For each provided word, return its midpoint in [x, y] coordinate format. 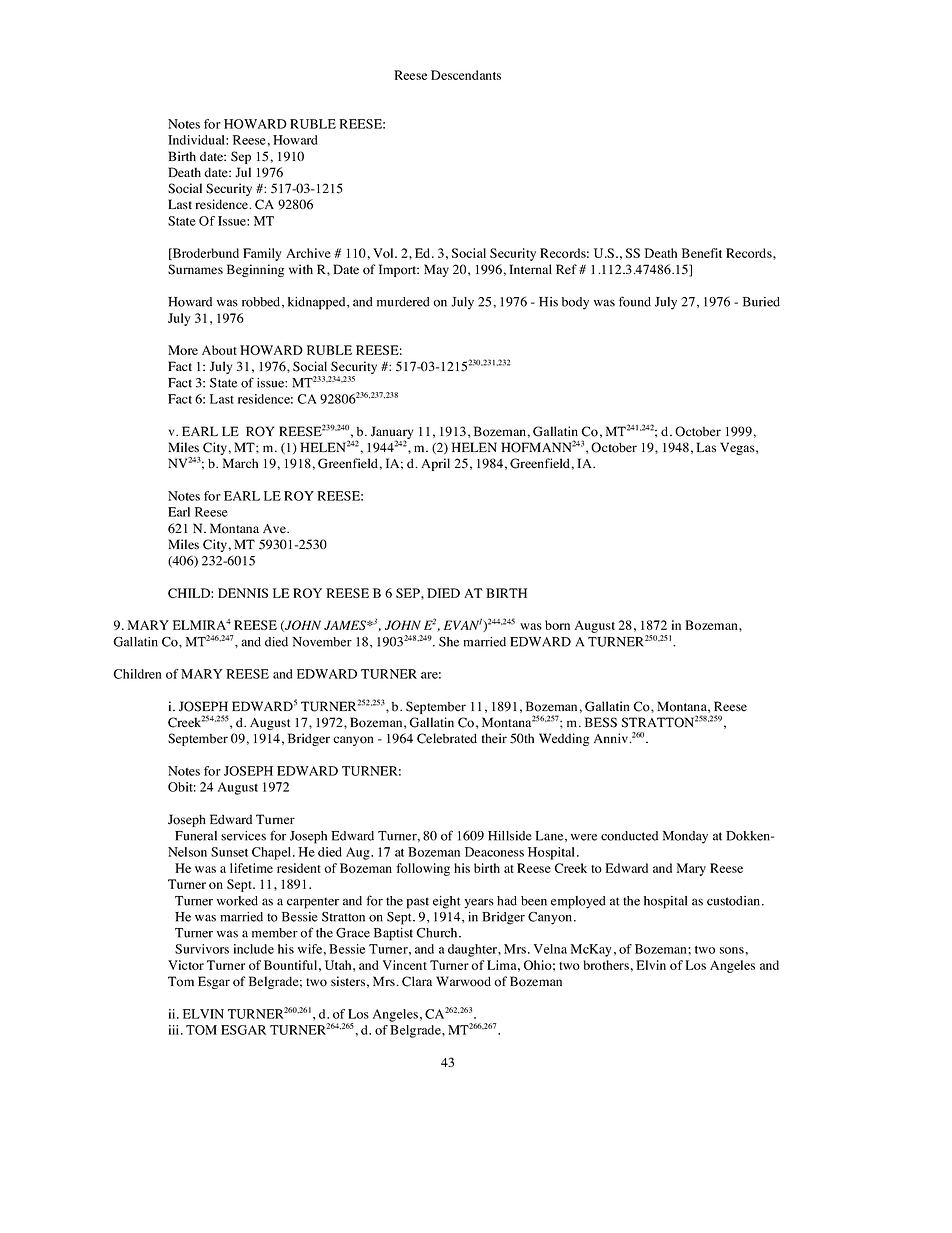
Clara [417, 981]
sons [732, 950]
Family [262, 254]
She [449, 642]
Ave [275, 528]
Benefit [702, 253]
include [253, 949]
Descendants [466, 75]
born [557, 625]
